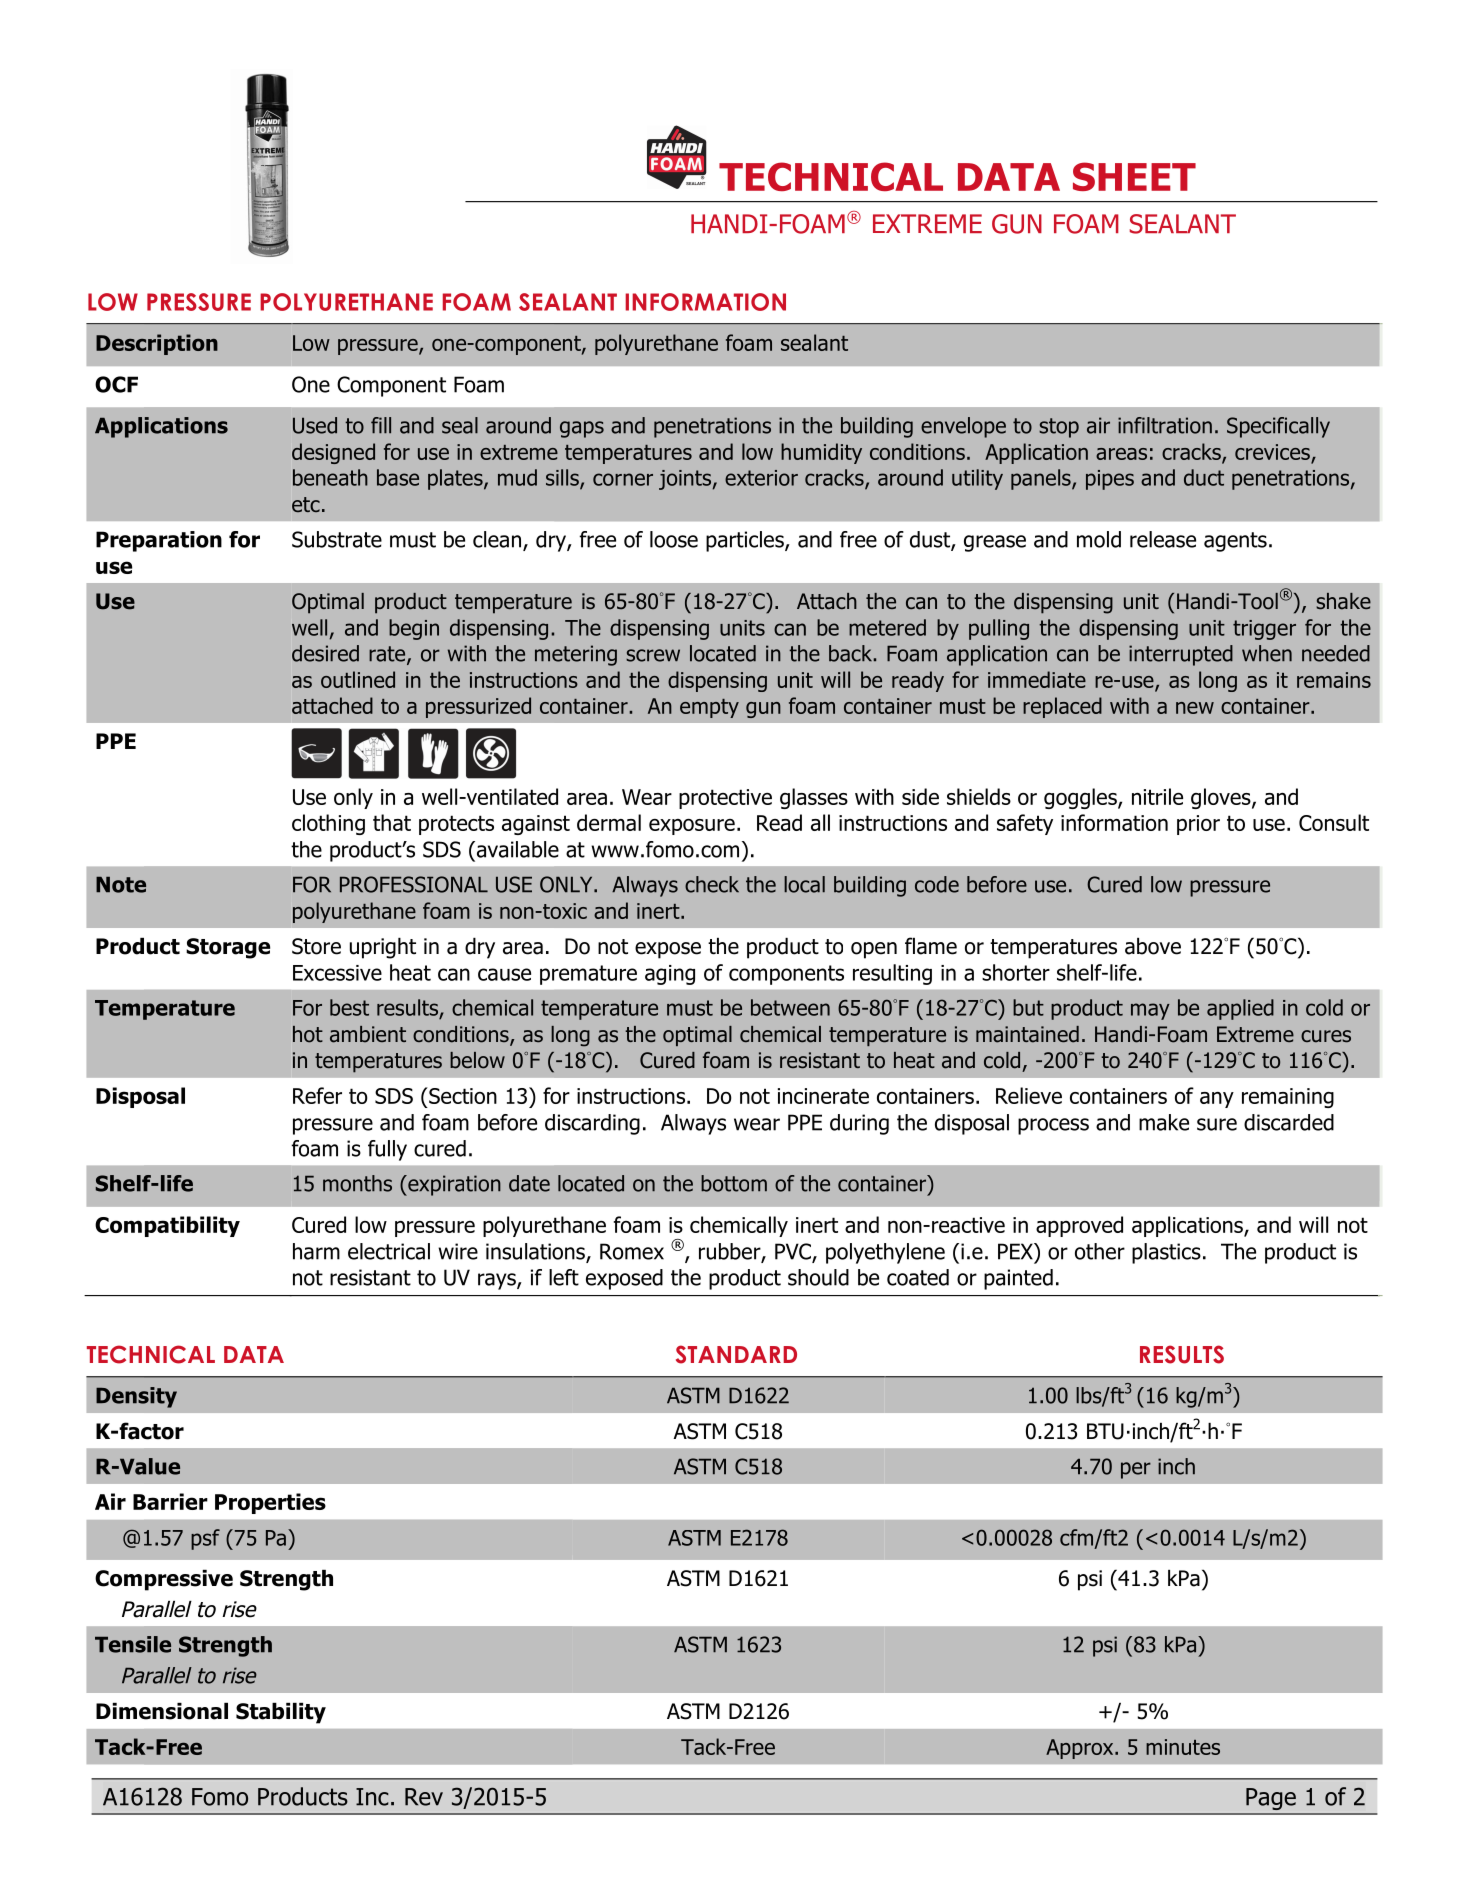 The width and height of the screenshot is (1469, 1901). Describe the element at coordinates (582, 429) in the screenshot. I see `gaps` at that location.
